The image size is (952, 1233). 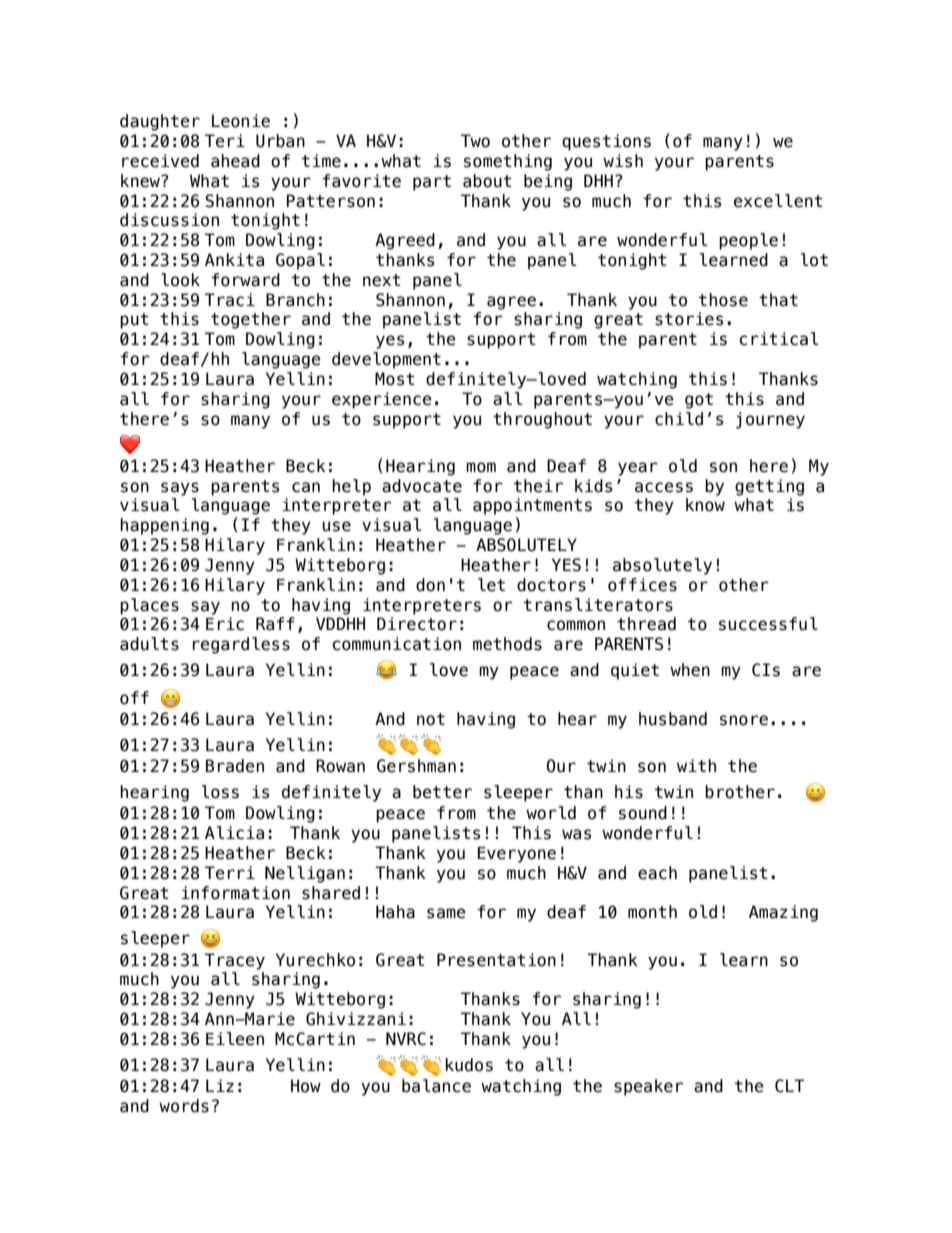 I want to click on CLT, so click(x=789, y=1086).
